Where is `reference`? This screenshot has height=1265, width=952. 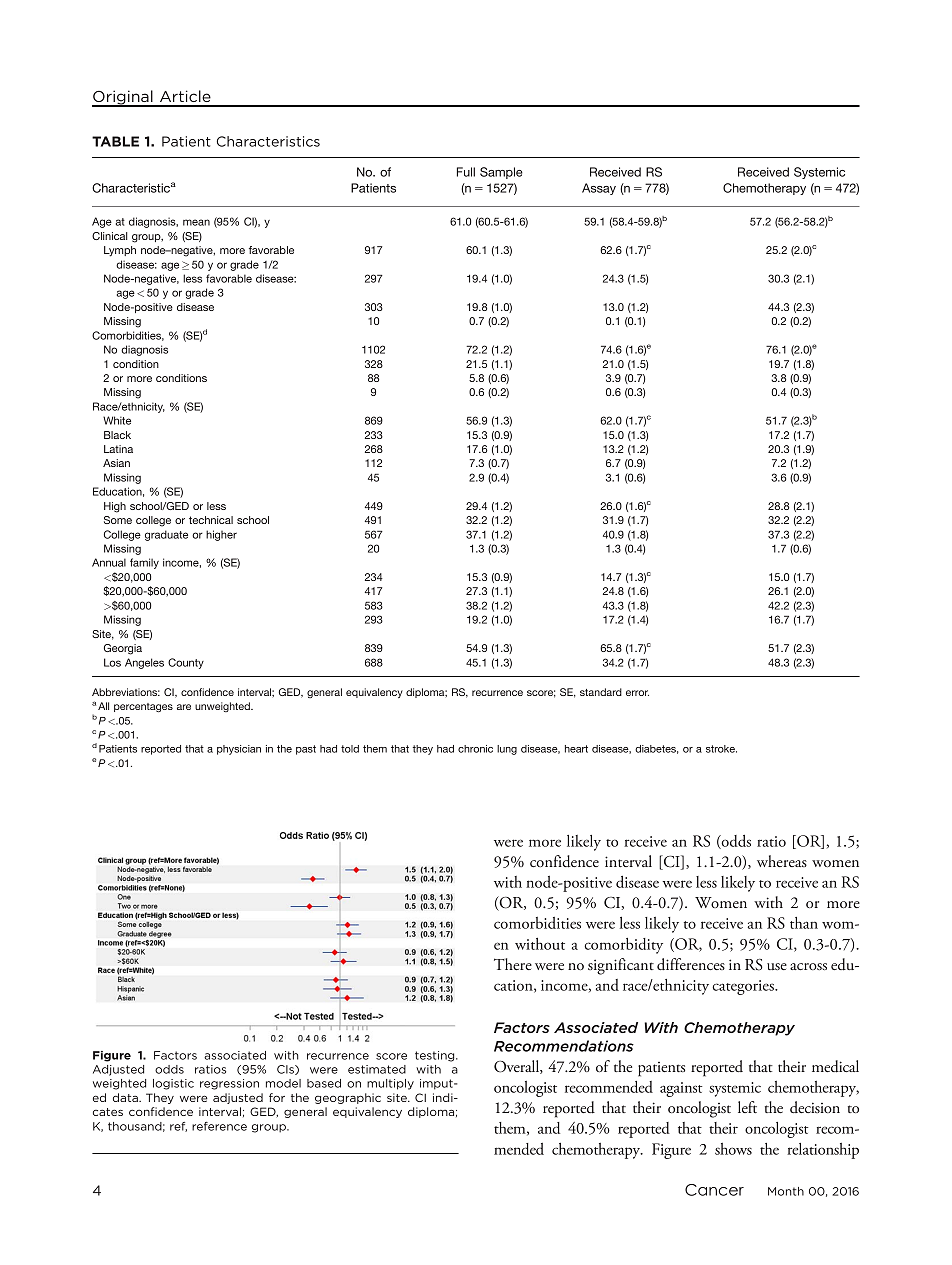
reference is located at coordinates (219, 1126).
